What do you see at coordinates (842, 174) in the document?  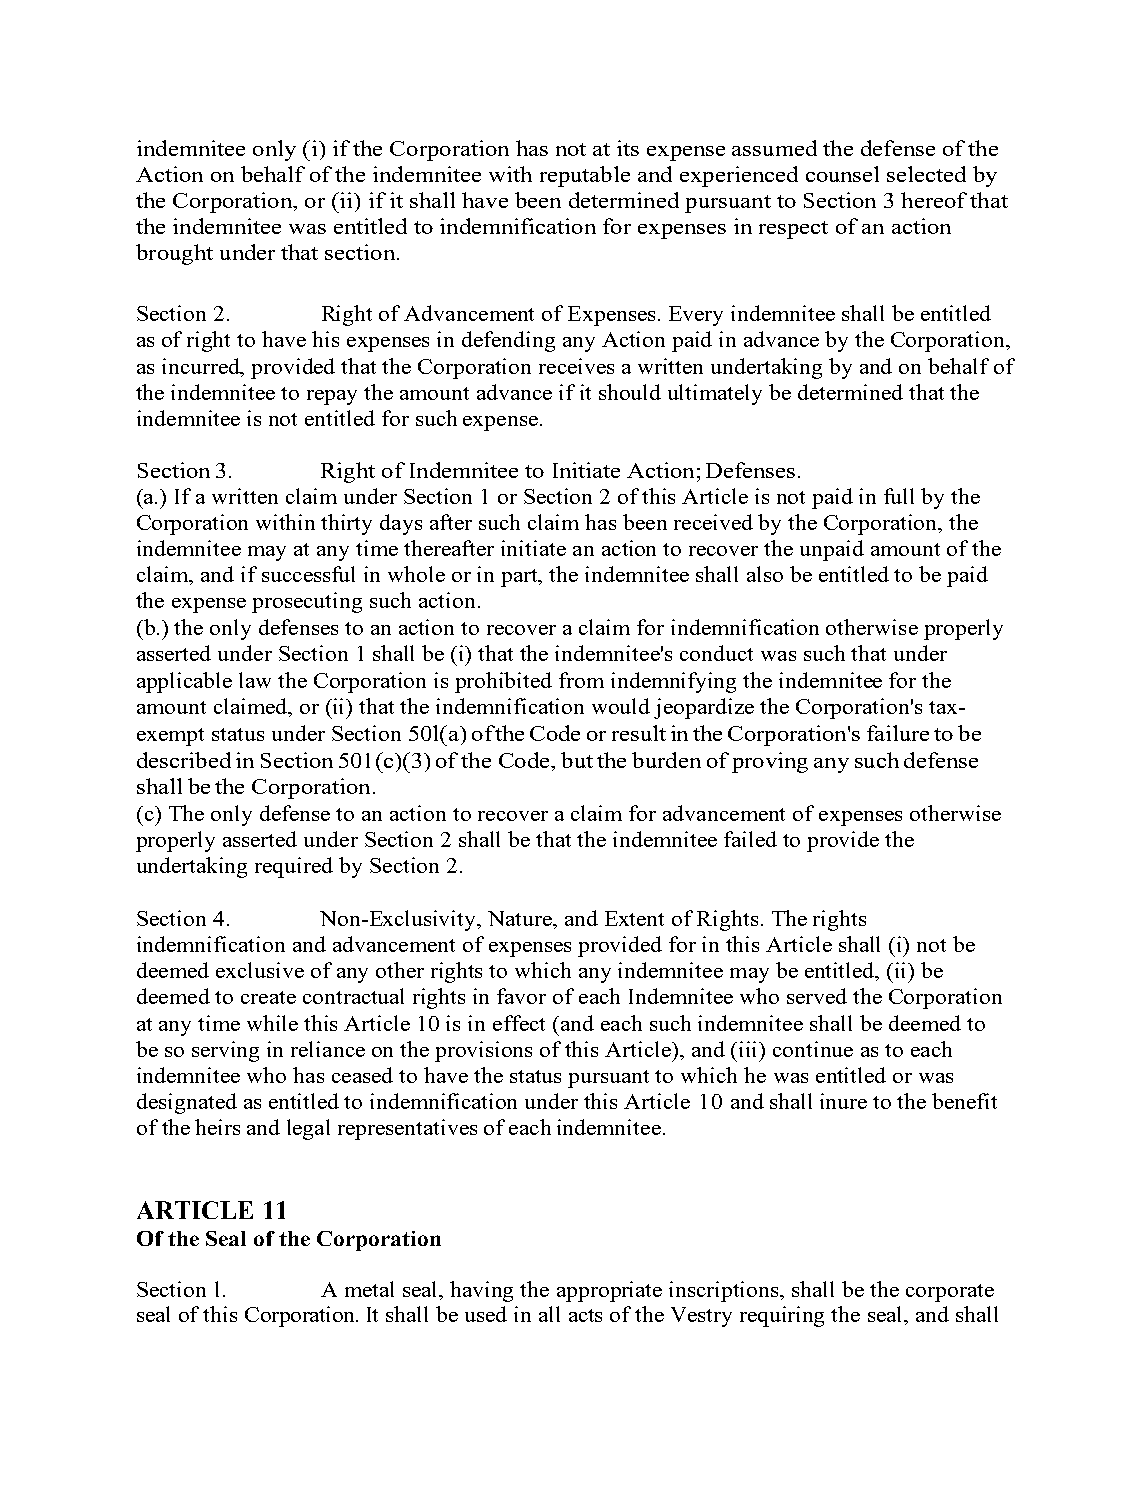 I see `counsel` at bounding box center [842, 174].
